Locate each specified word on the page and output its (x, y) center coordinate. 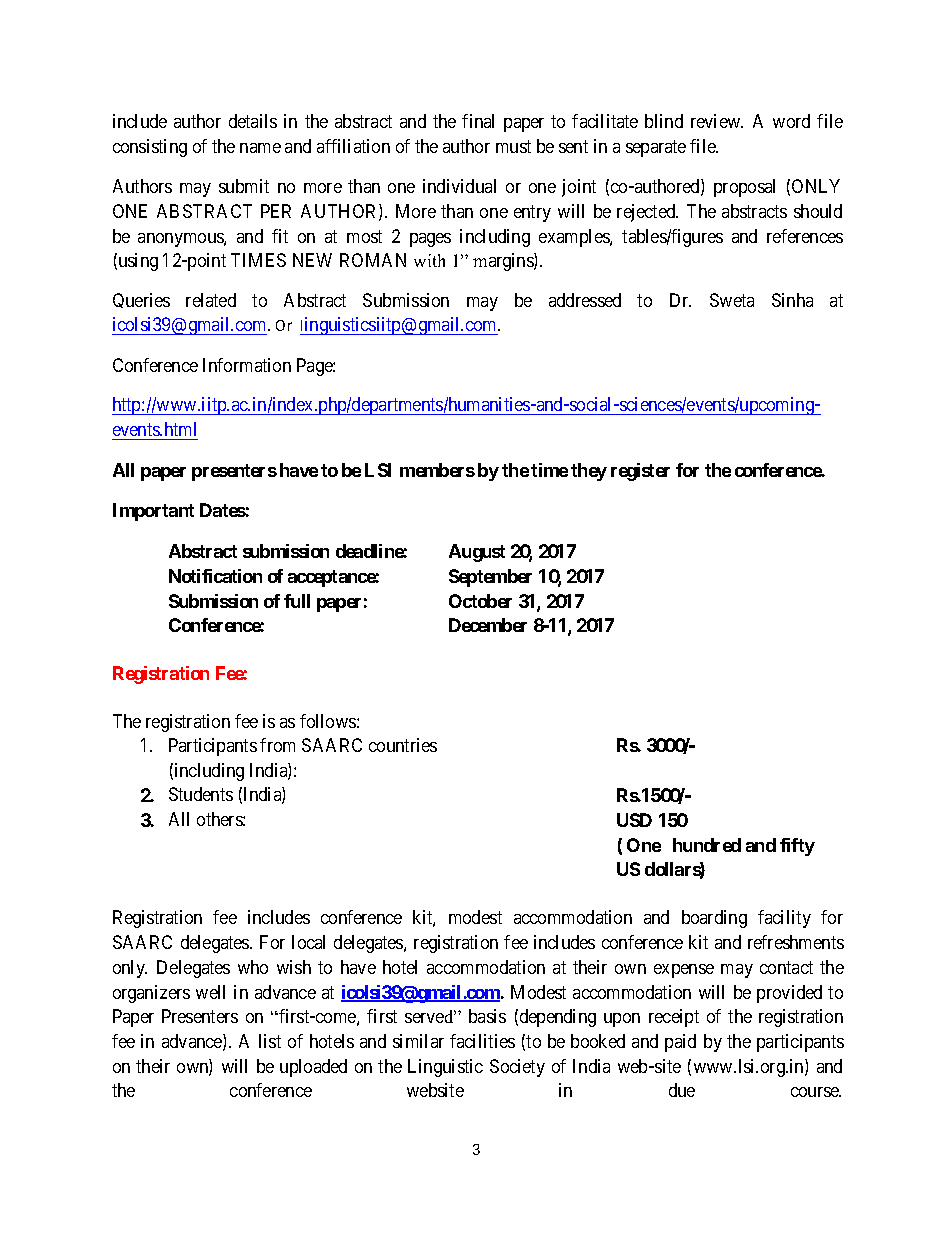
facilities (482, 1041)
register (640, 472)
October (480, 601)
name (260, 148)
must (513, 146)
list (270, 1041)
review (717, 121)
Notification (215, 576)
